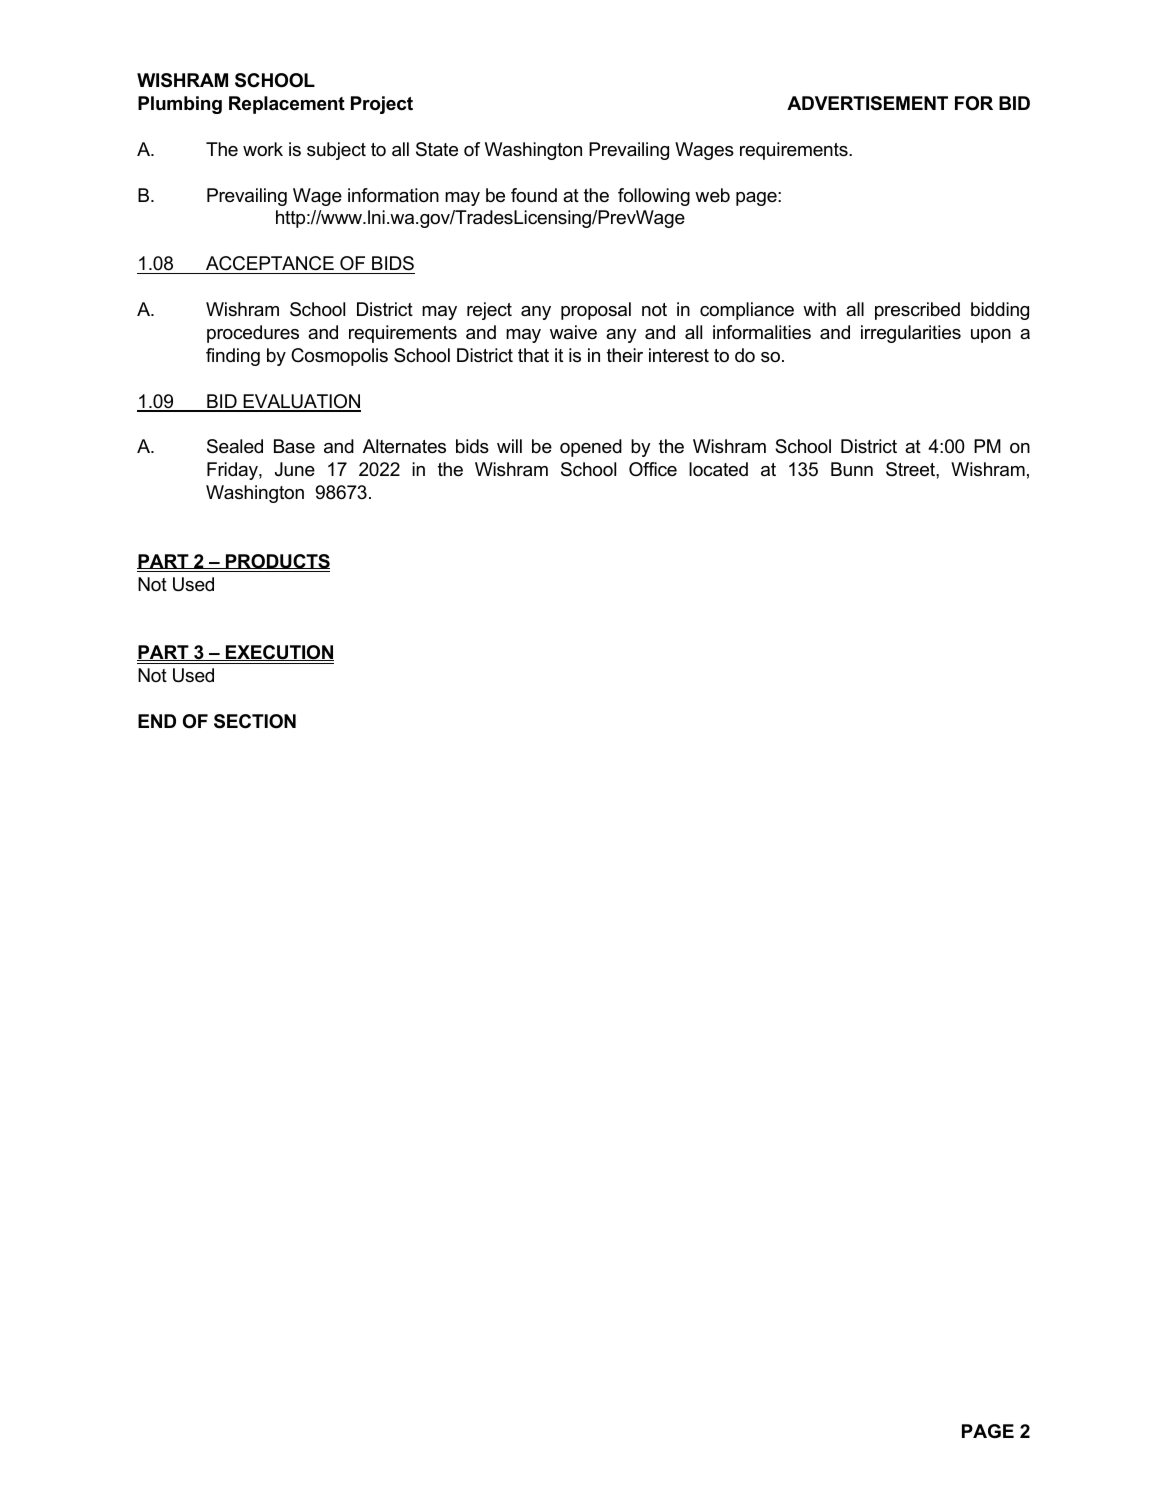 The height and width of the page is (1511, 1168). What do you see at coordinates (279, 653) in the page?
I see `EXECUTION` at bounding box center [279, 653].
